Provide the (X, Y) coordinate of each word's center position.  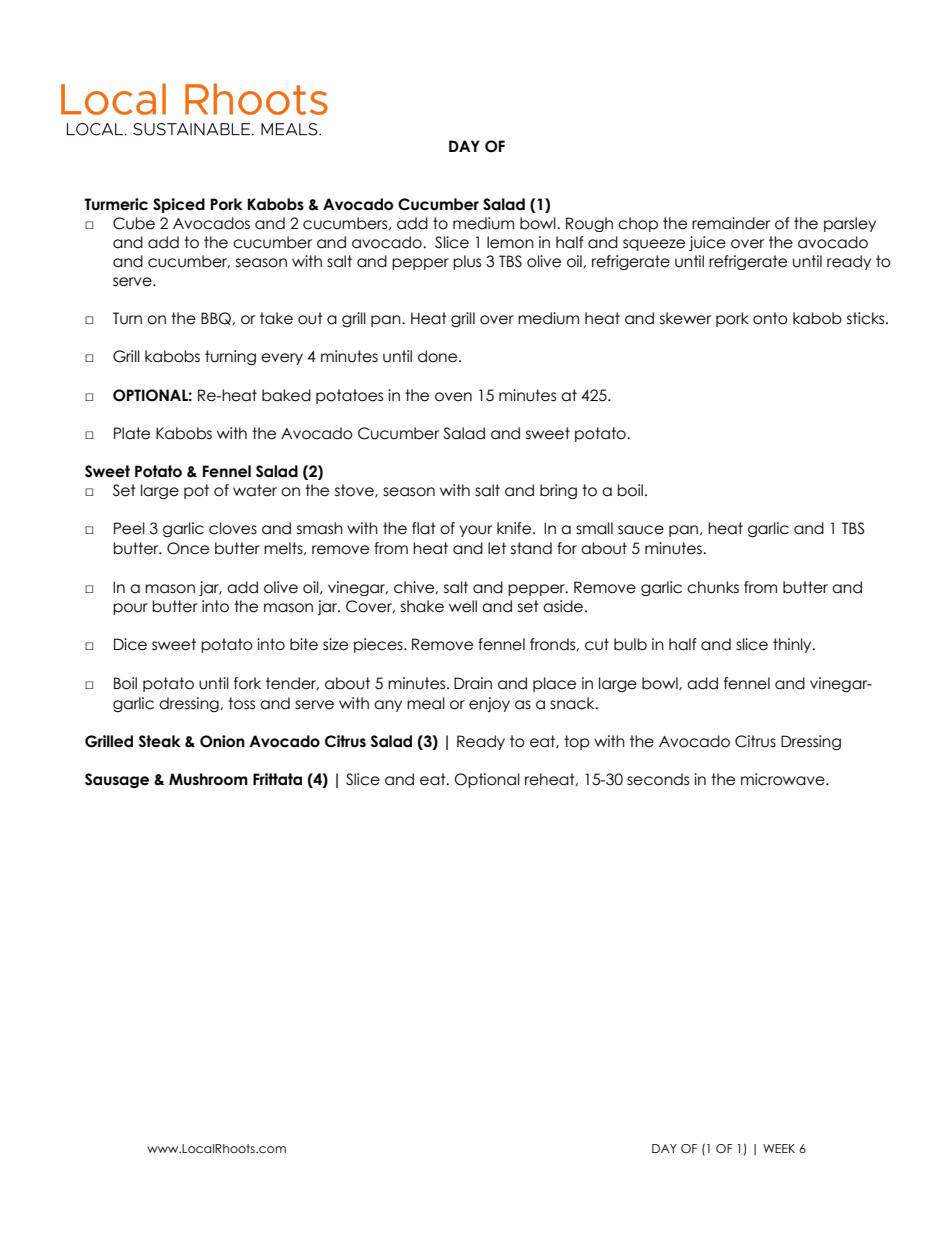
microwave (784, 779)
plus (467, 262)
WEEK (779, 1148)
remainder (731, 223)
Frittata (277, 779)
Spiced (179, 205)
